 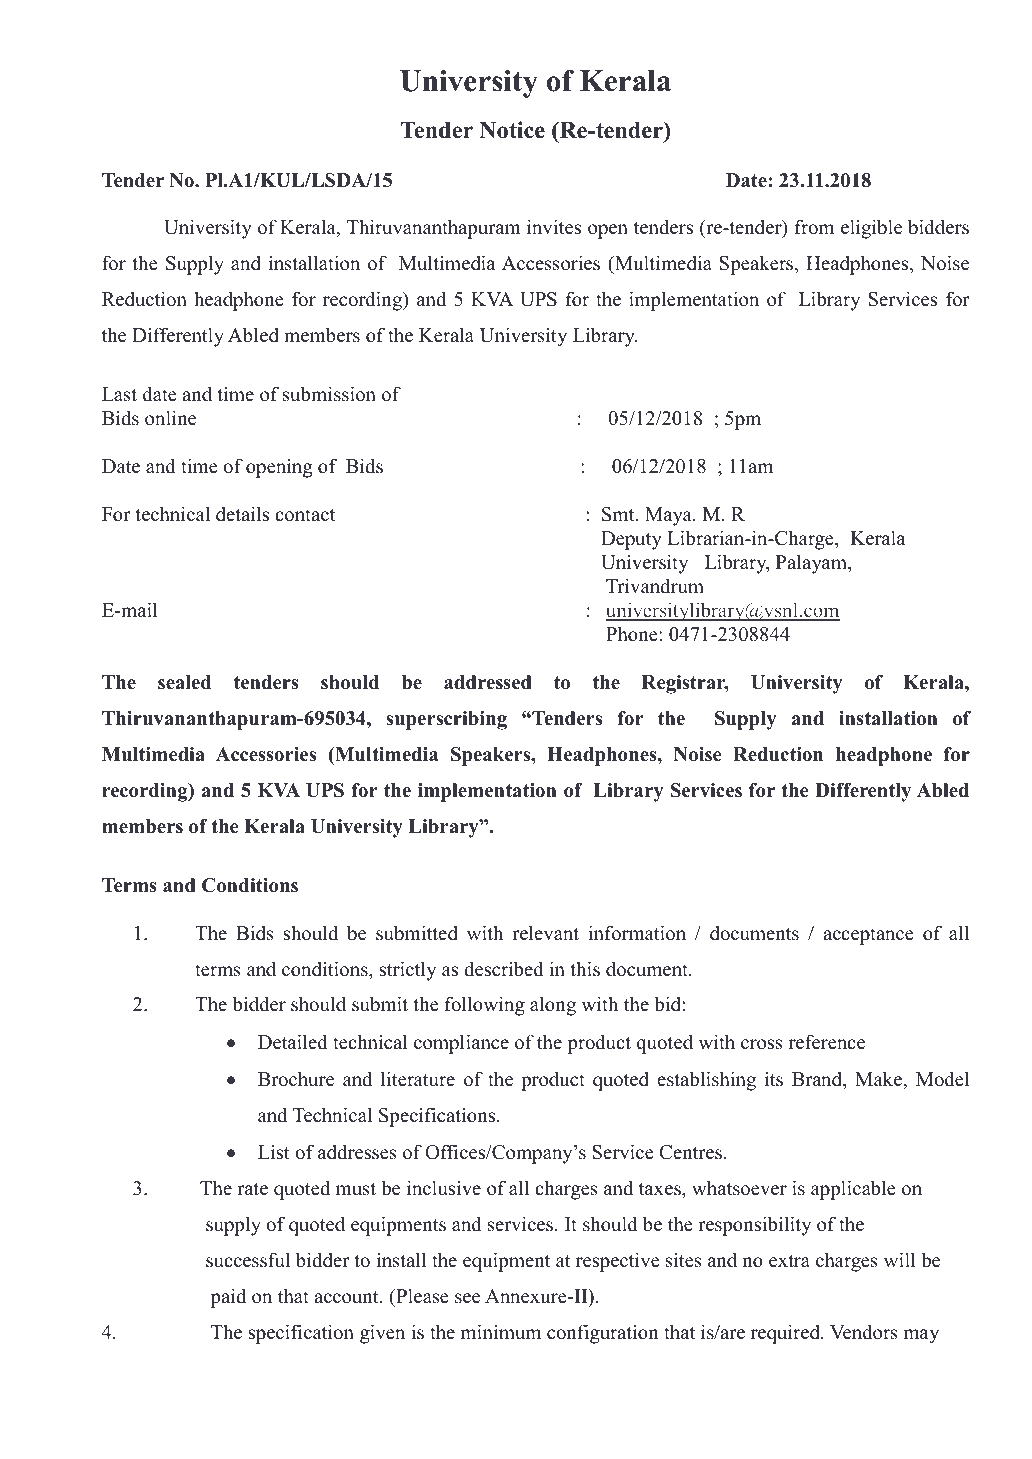 I want to click on minimum, so click(x=500, y=1332).
